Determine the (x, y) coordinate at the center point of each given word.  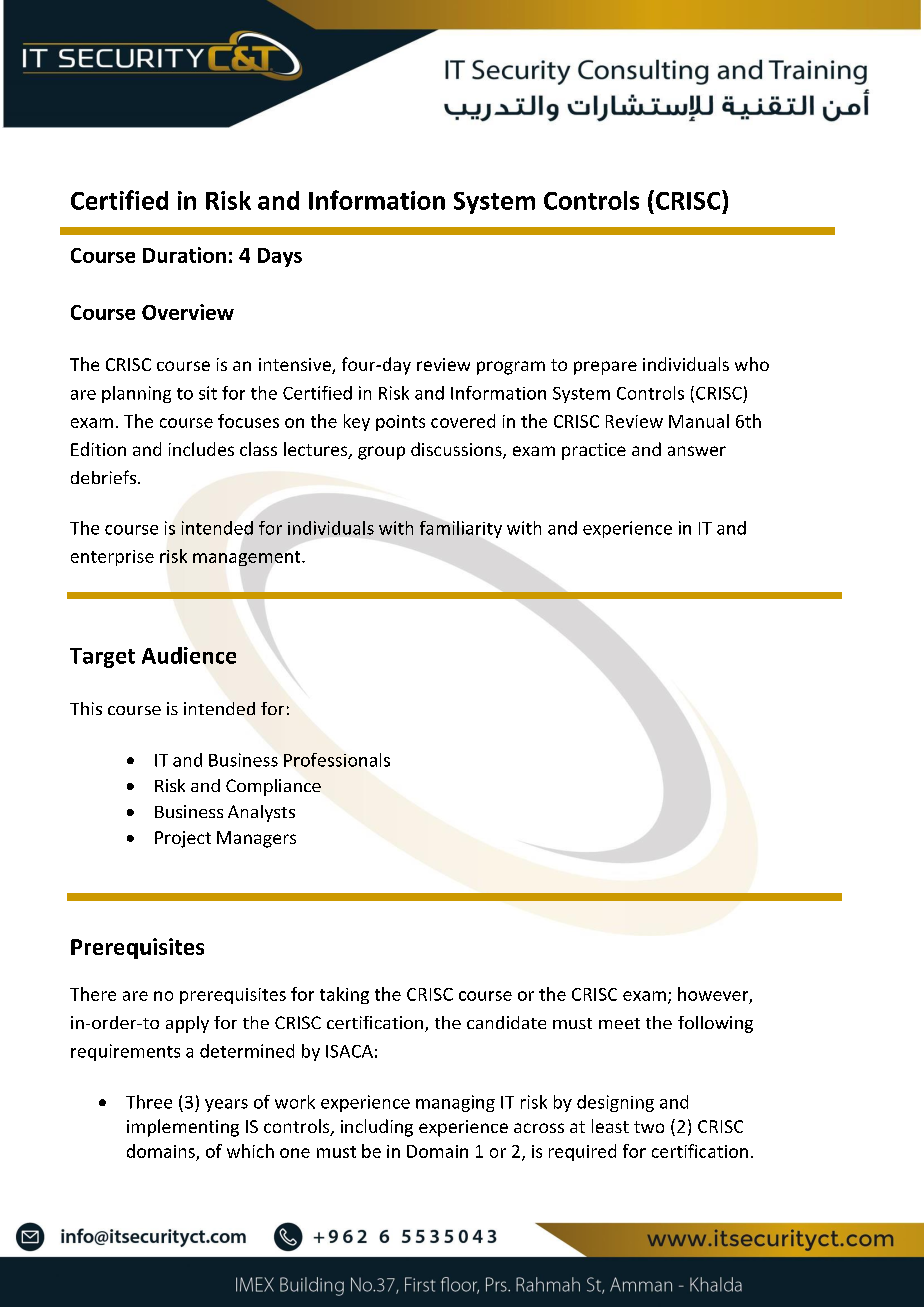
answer (697, 451)
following (715, 1024)
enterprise (112, 558)
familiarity (461, 529)
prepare (605, 368)
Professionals (337, 760)
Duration (184, 255)
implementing (183, 1128)
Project (183, 839)
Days (280, 257)
